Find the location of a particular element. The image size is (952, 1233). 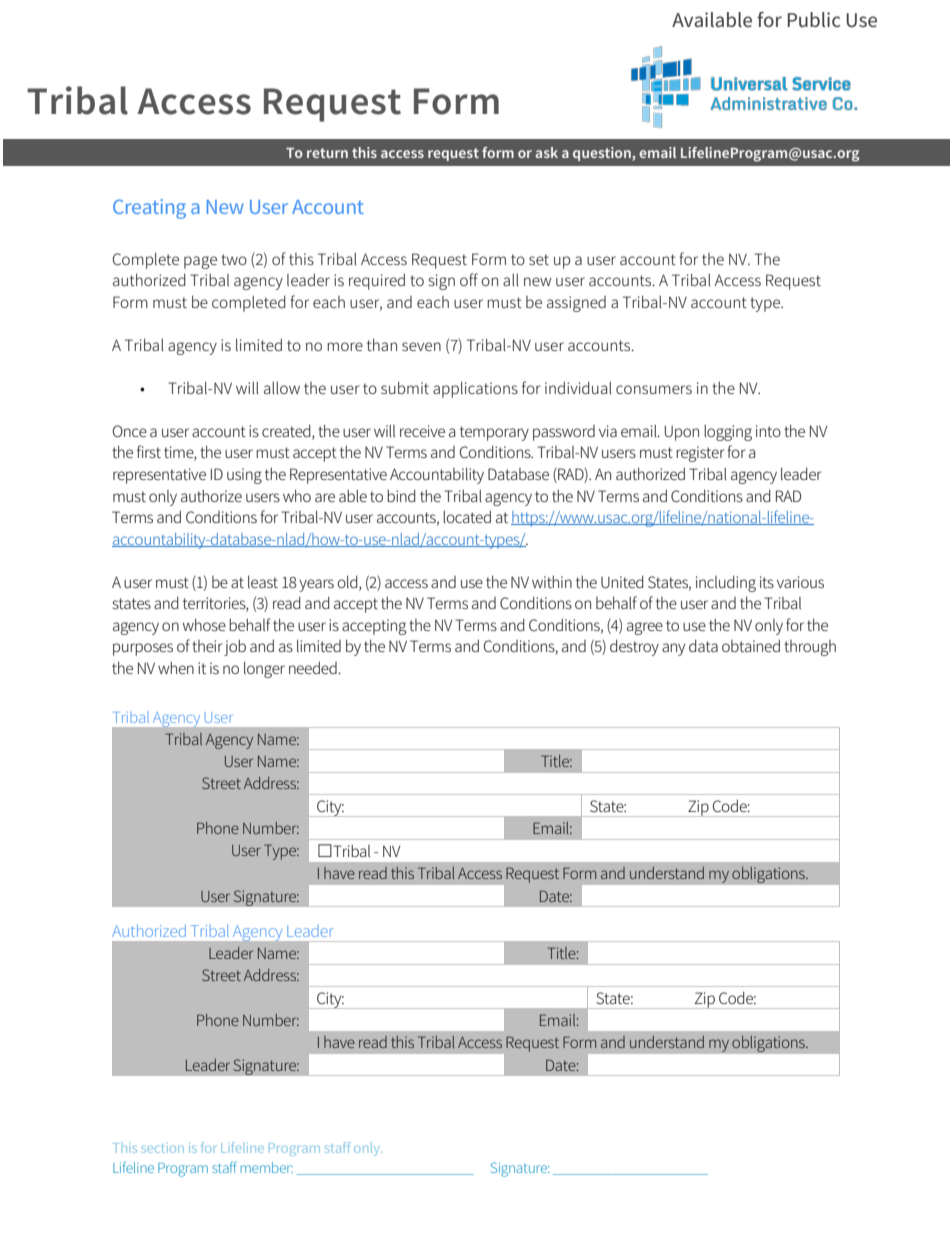

consumers is located at coordinates (654, 389).
